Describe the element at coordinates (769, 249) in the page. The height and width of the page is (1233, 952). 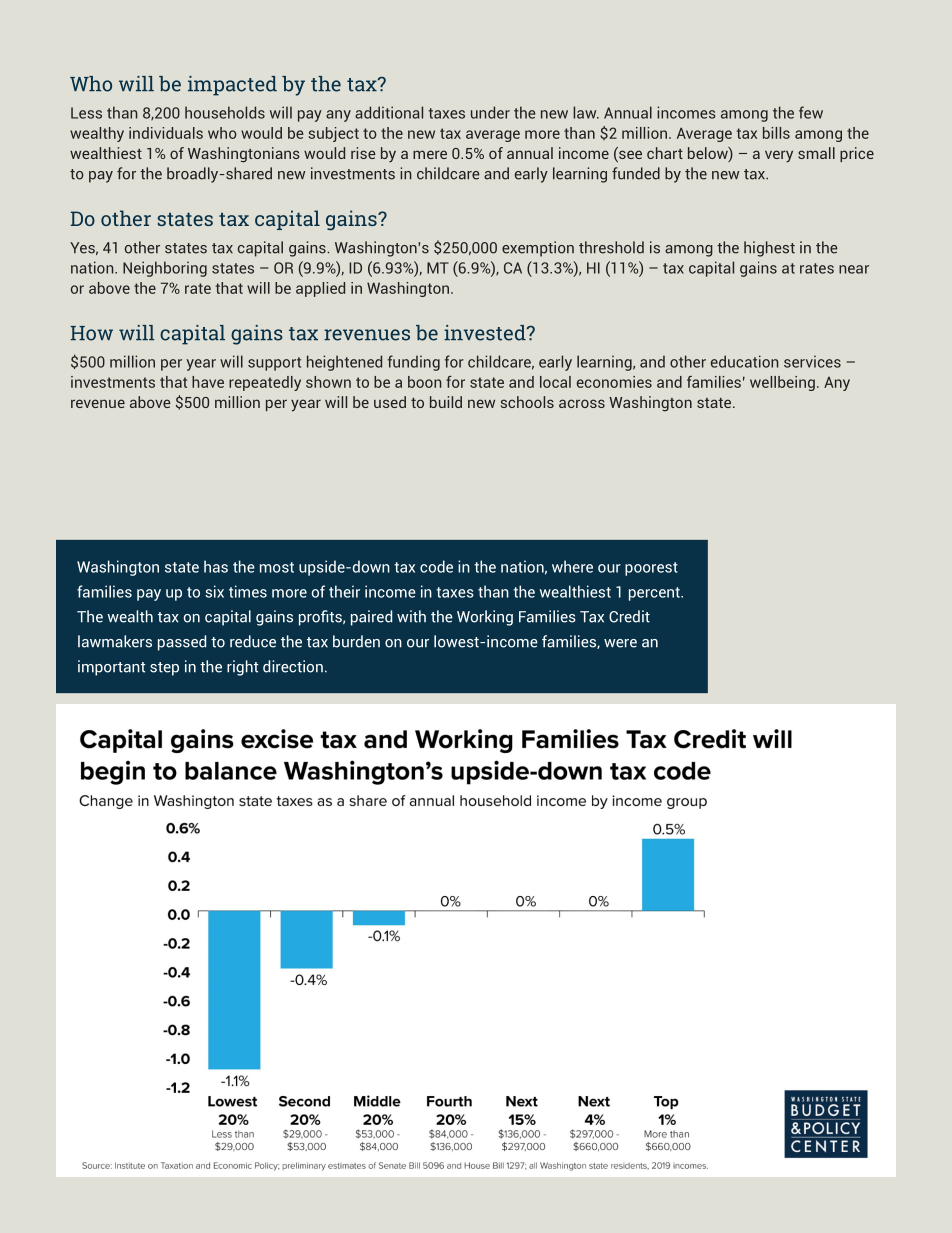
I see `highest` at that location.
